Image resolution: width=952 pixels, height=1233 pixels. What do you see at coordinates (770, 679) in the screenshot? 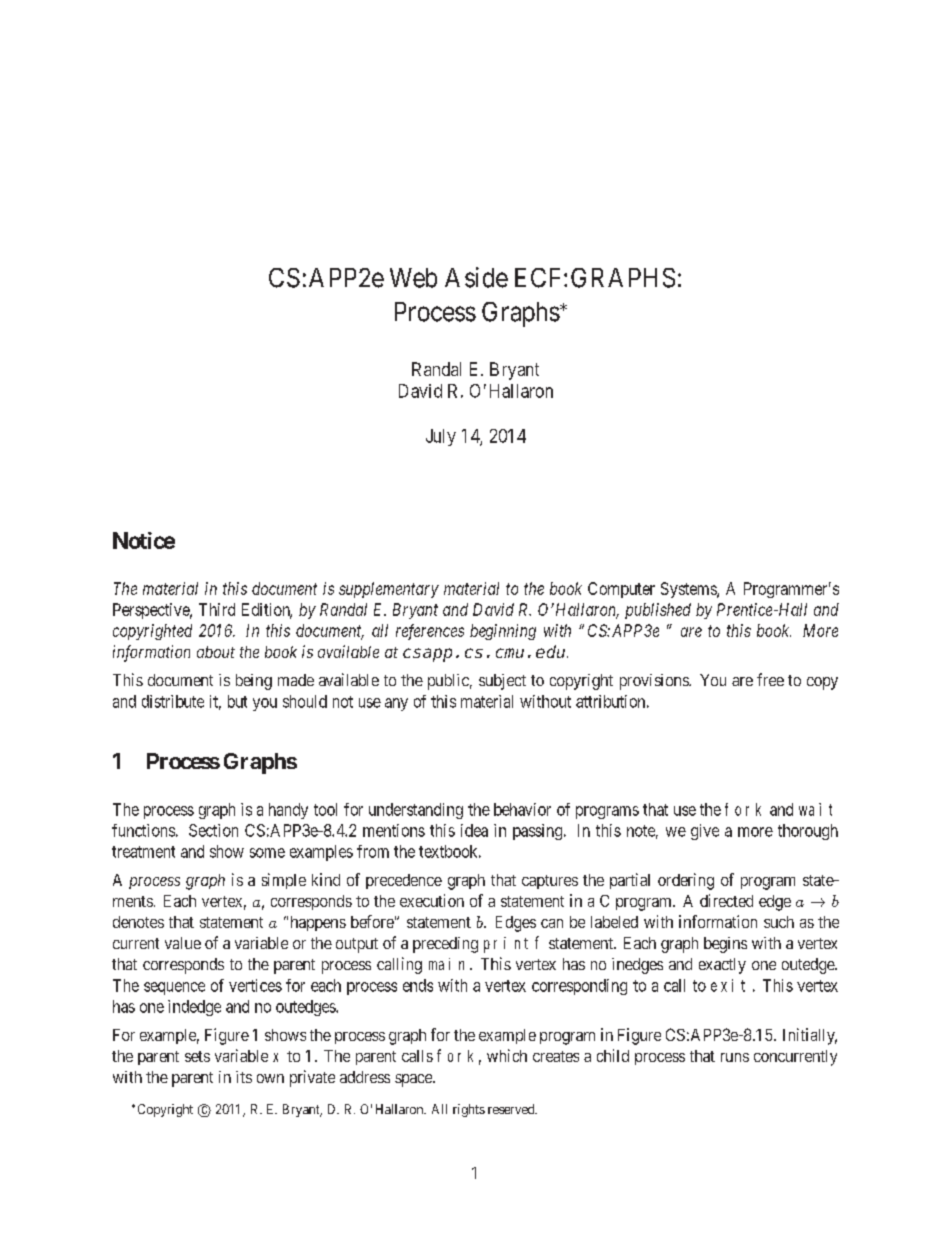
I see `free` at bounding box center [770, 679].
